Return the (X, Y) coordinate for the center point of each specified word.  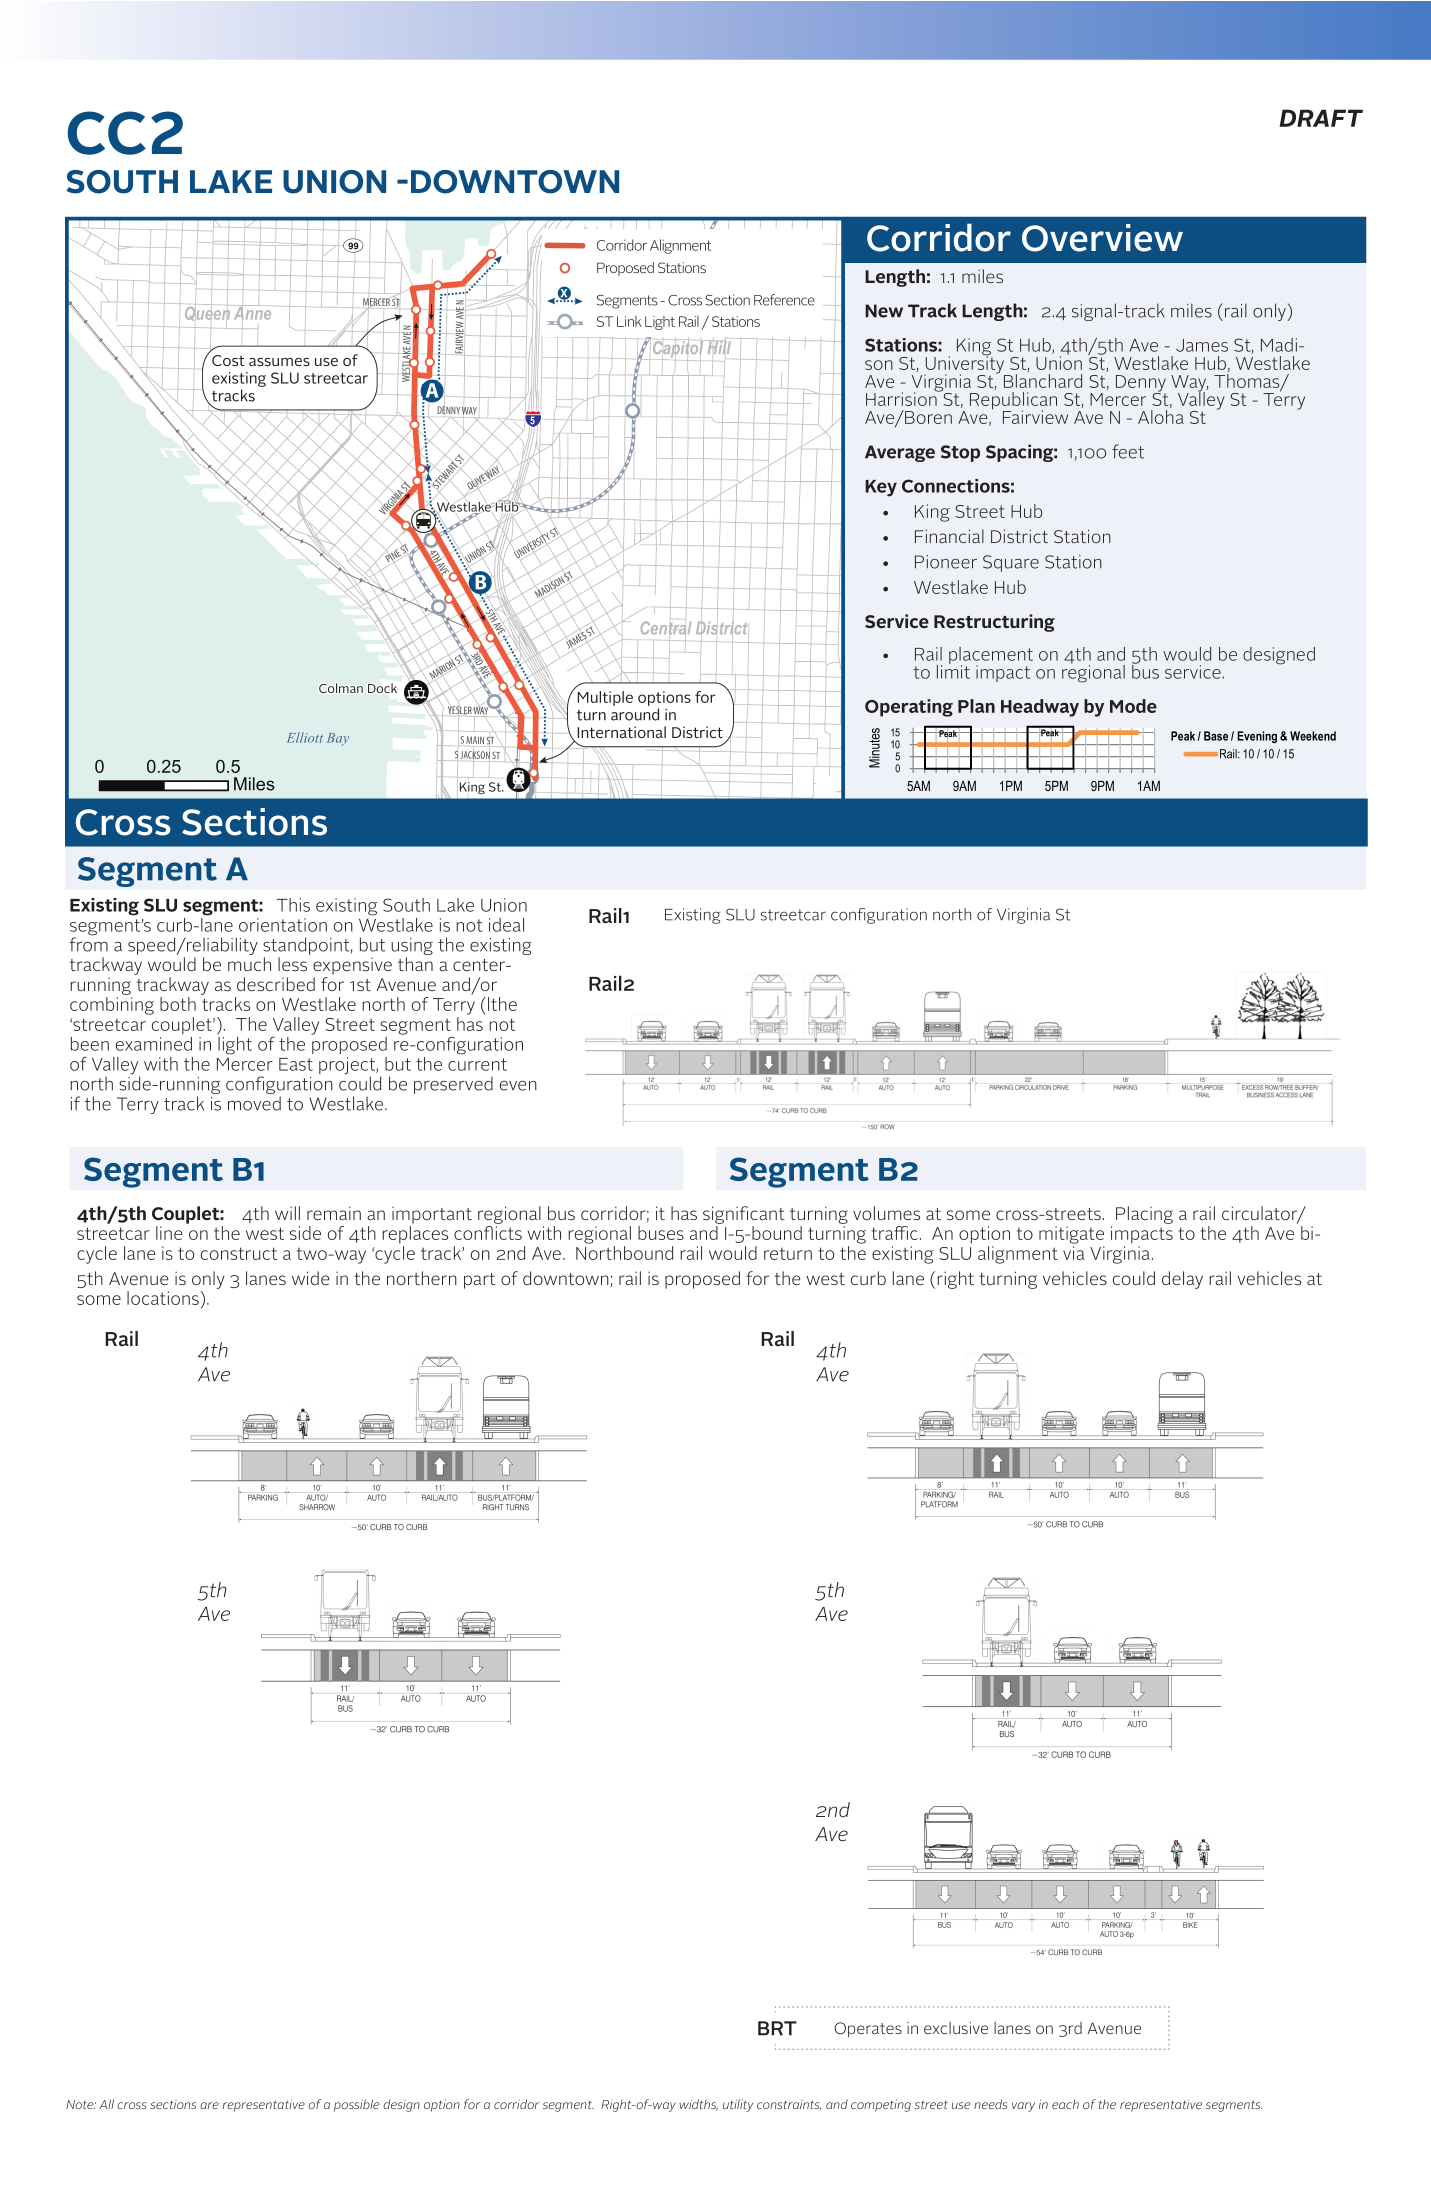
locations (164, 1298)
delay (1182, 1280)
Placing (1144, 1215)
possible (356, 2105)
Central (666, 628)
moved (254, 1103)
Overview (1102, 238)
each (1065, 2104)
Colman (341, 688)
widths (699, 2105)
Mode (1133, 706)
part (479, 1281)
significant (744, 1215)
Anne (252, 312)
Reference (784, 300)
